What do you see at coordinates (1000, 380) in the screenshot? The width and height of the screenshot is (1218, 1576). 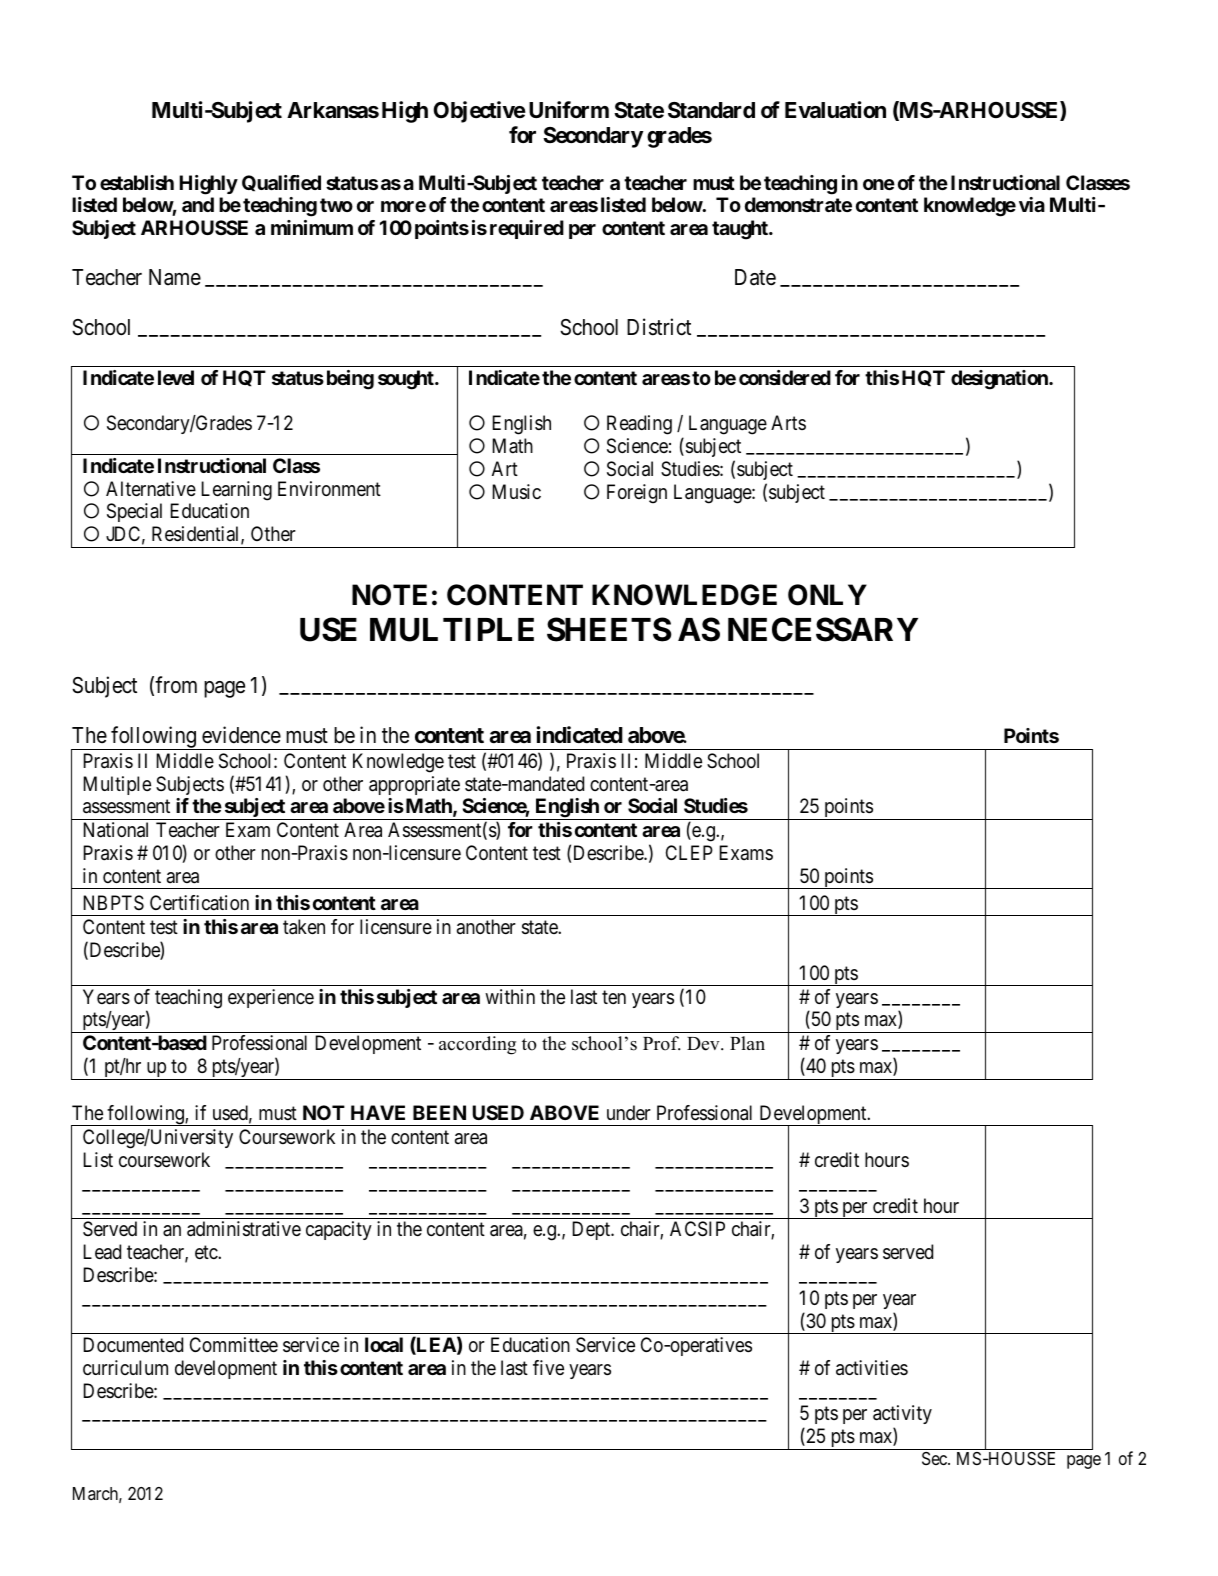 I see `designation` at bounding box center [1000, 380].
